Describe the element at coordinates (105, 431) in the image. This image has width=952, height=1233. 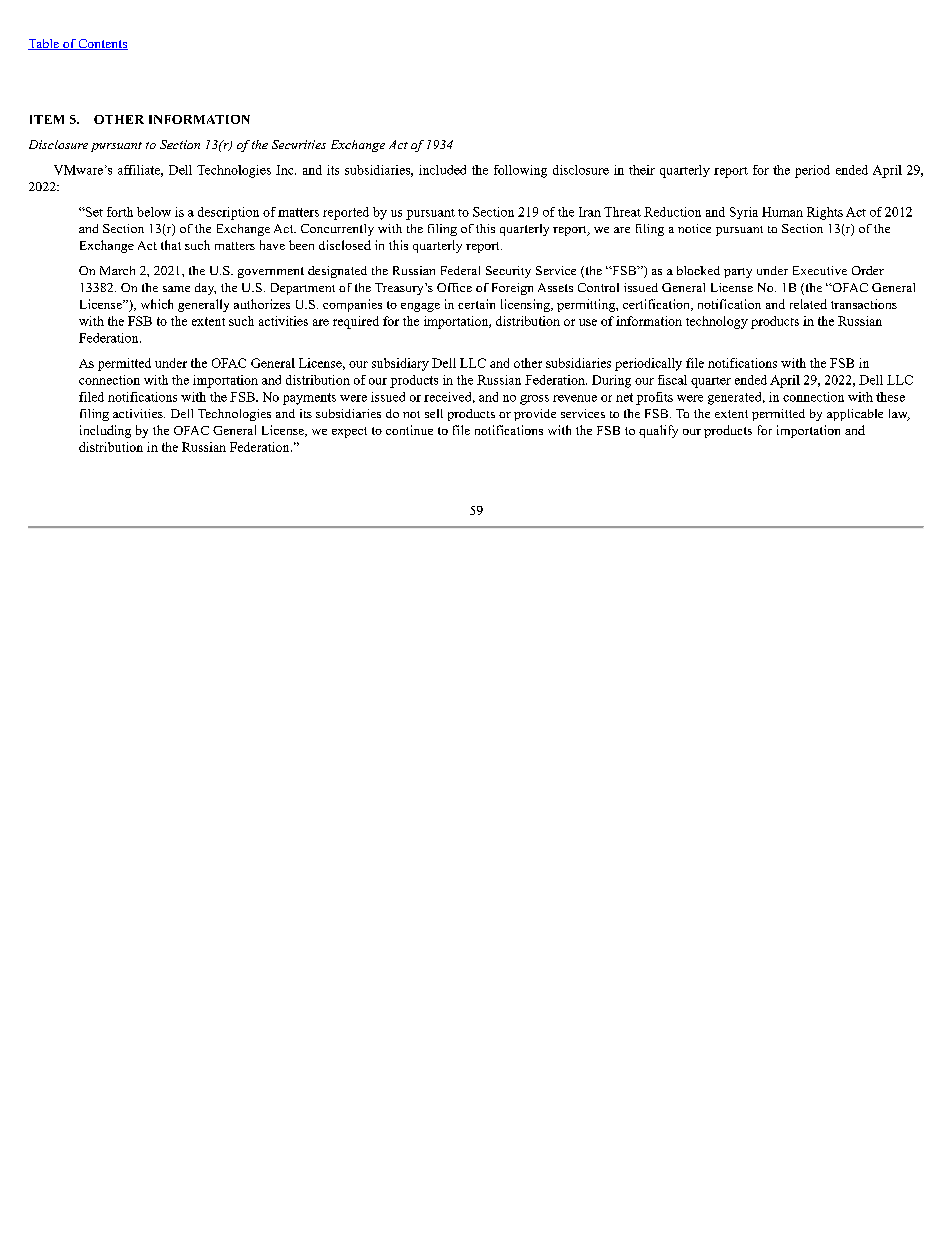
I see `including` at that location.
